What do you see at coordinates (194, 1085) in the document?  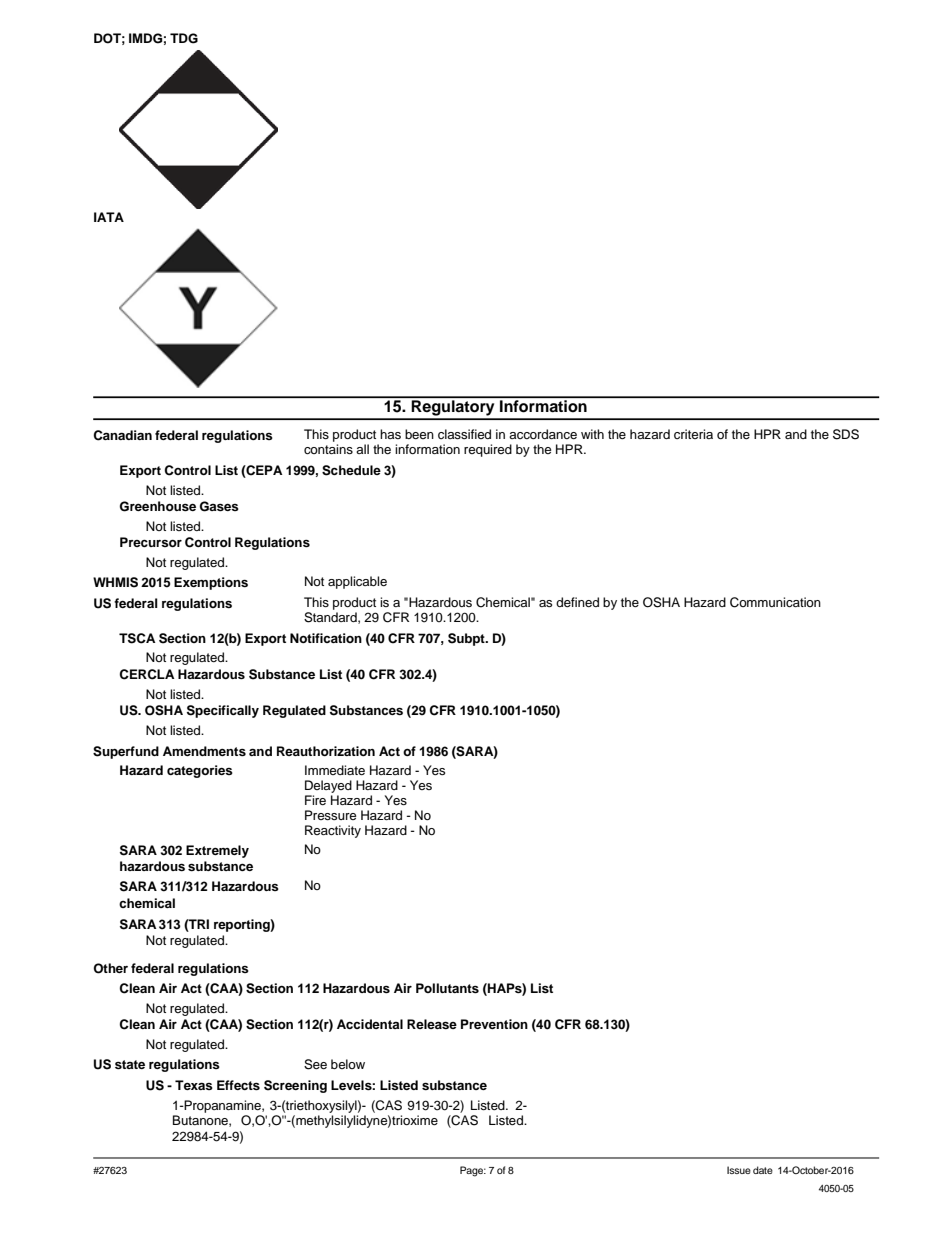 I see `Texas` at bounding box center [194, 1085].
